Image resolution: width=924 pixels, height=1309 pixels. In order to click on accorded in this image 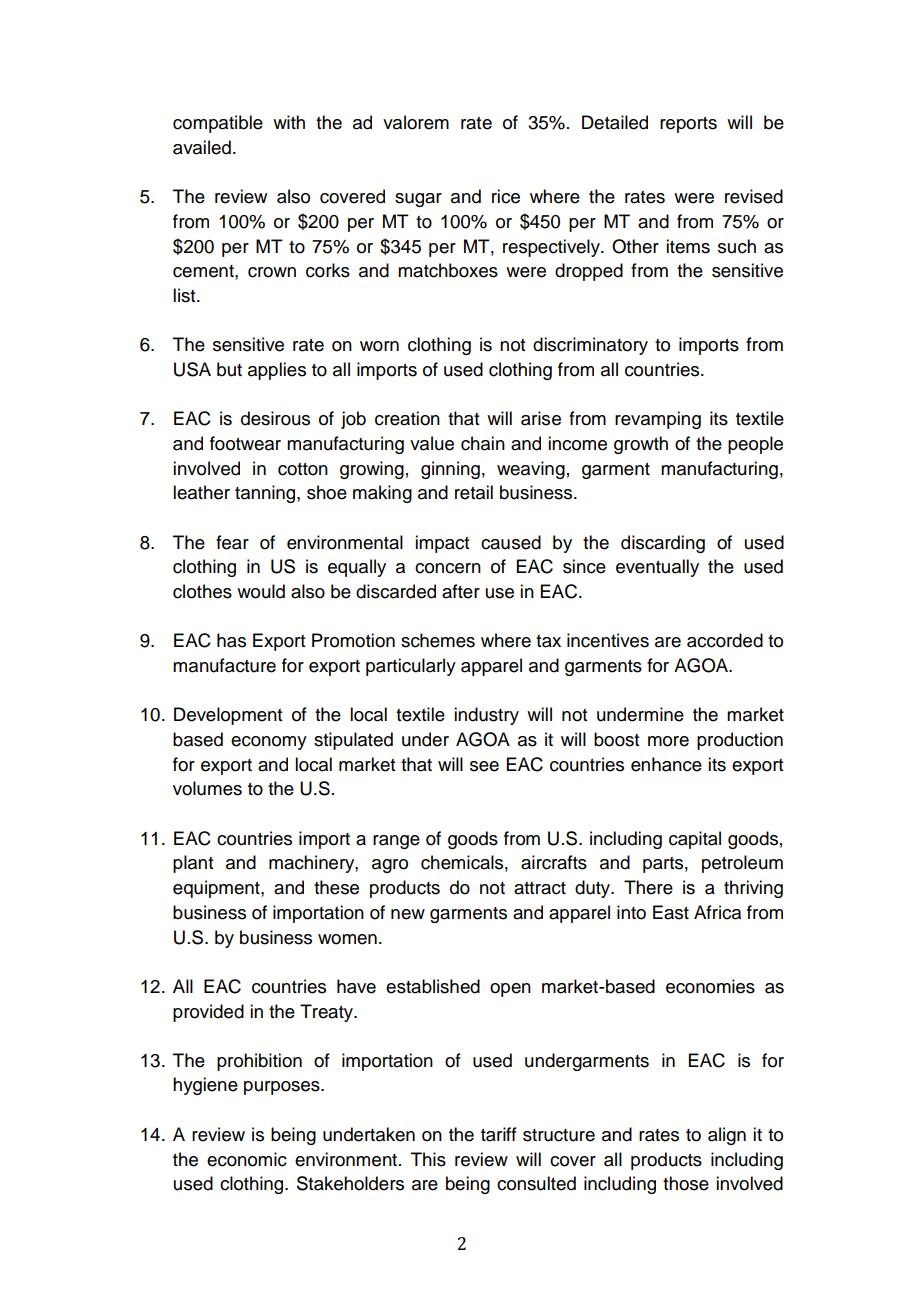, I will do `click(725, 640)`.
